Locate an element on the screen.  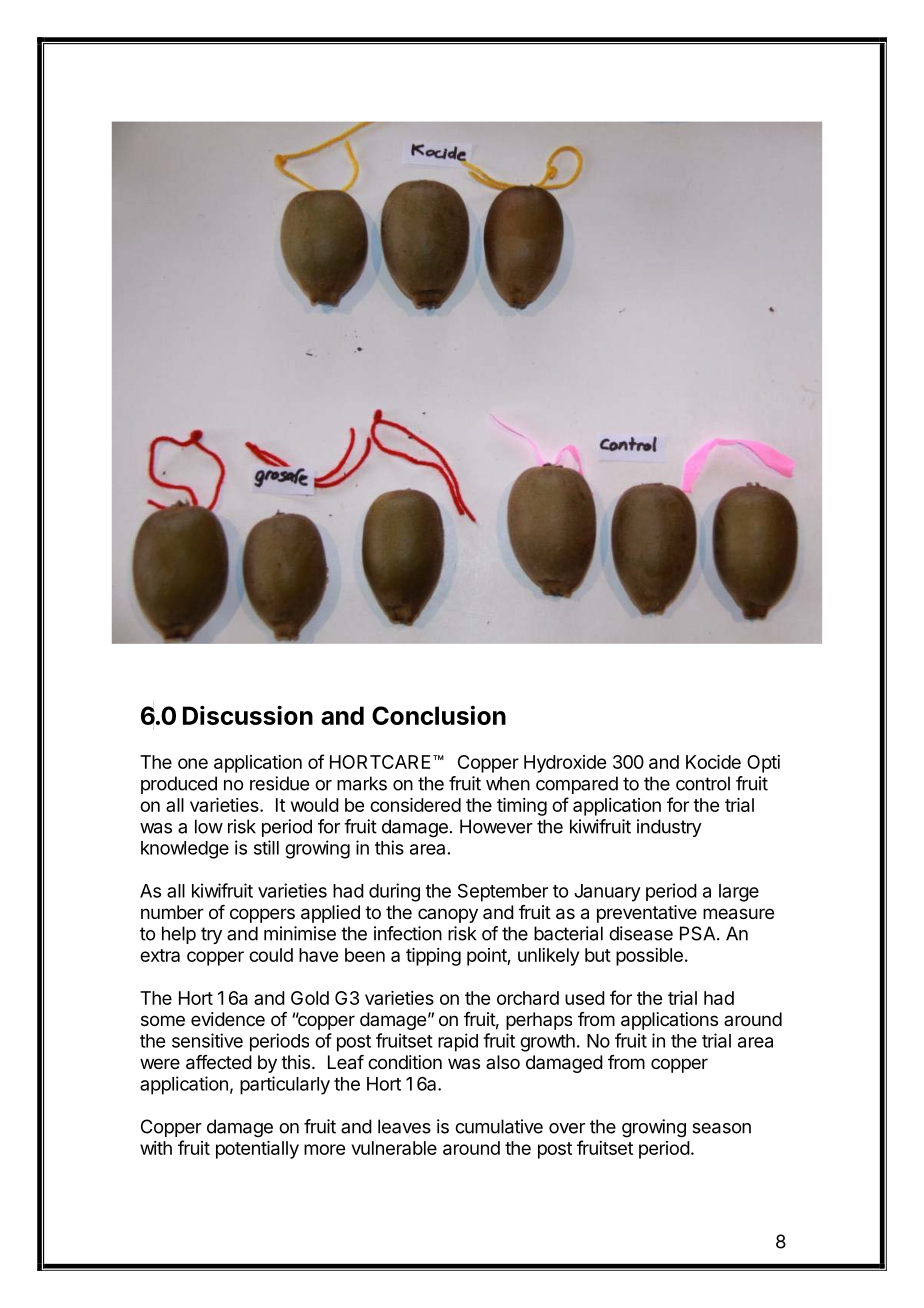
used is located at coordinates (585, 998).
